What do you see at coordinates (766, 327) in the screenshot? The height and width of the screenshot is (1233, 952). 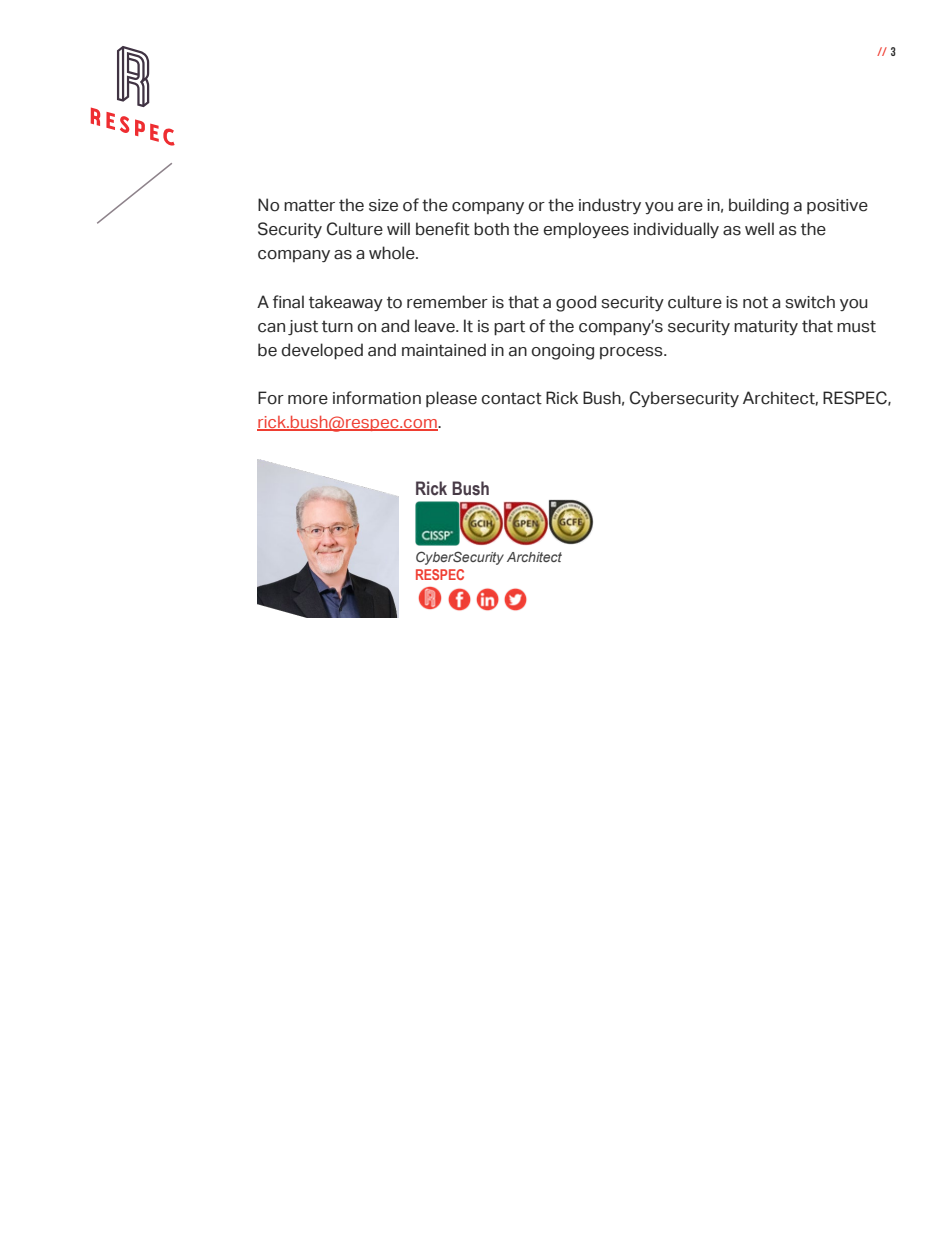 I see `maturity` at bounding box center [766, 327].
